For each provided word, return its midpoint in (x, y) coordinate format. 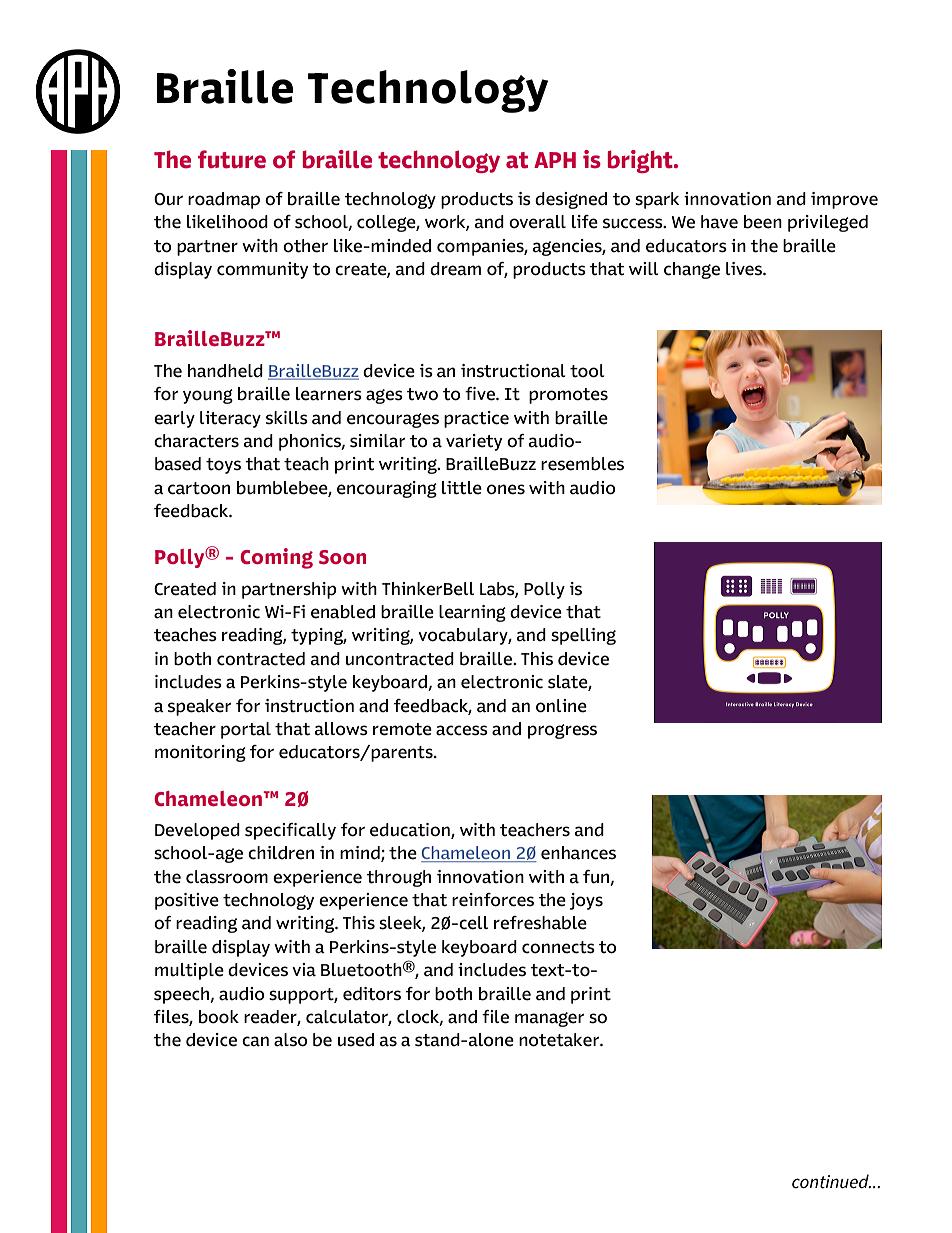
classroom (227, 877)
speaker (199, 707)
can (255, 1041)
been (763, 222)
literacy (230, 419)
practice (476, 419)
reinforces (493, 900)
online (561, 706)
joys (586, 901)
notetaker (560, 1040)
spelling (583, 636)
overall (537, 222)
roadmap (224, 200)
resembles (582, 464)
